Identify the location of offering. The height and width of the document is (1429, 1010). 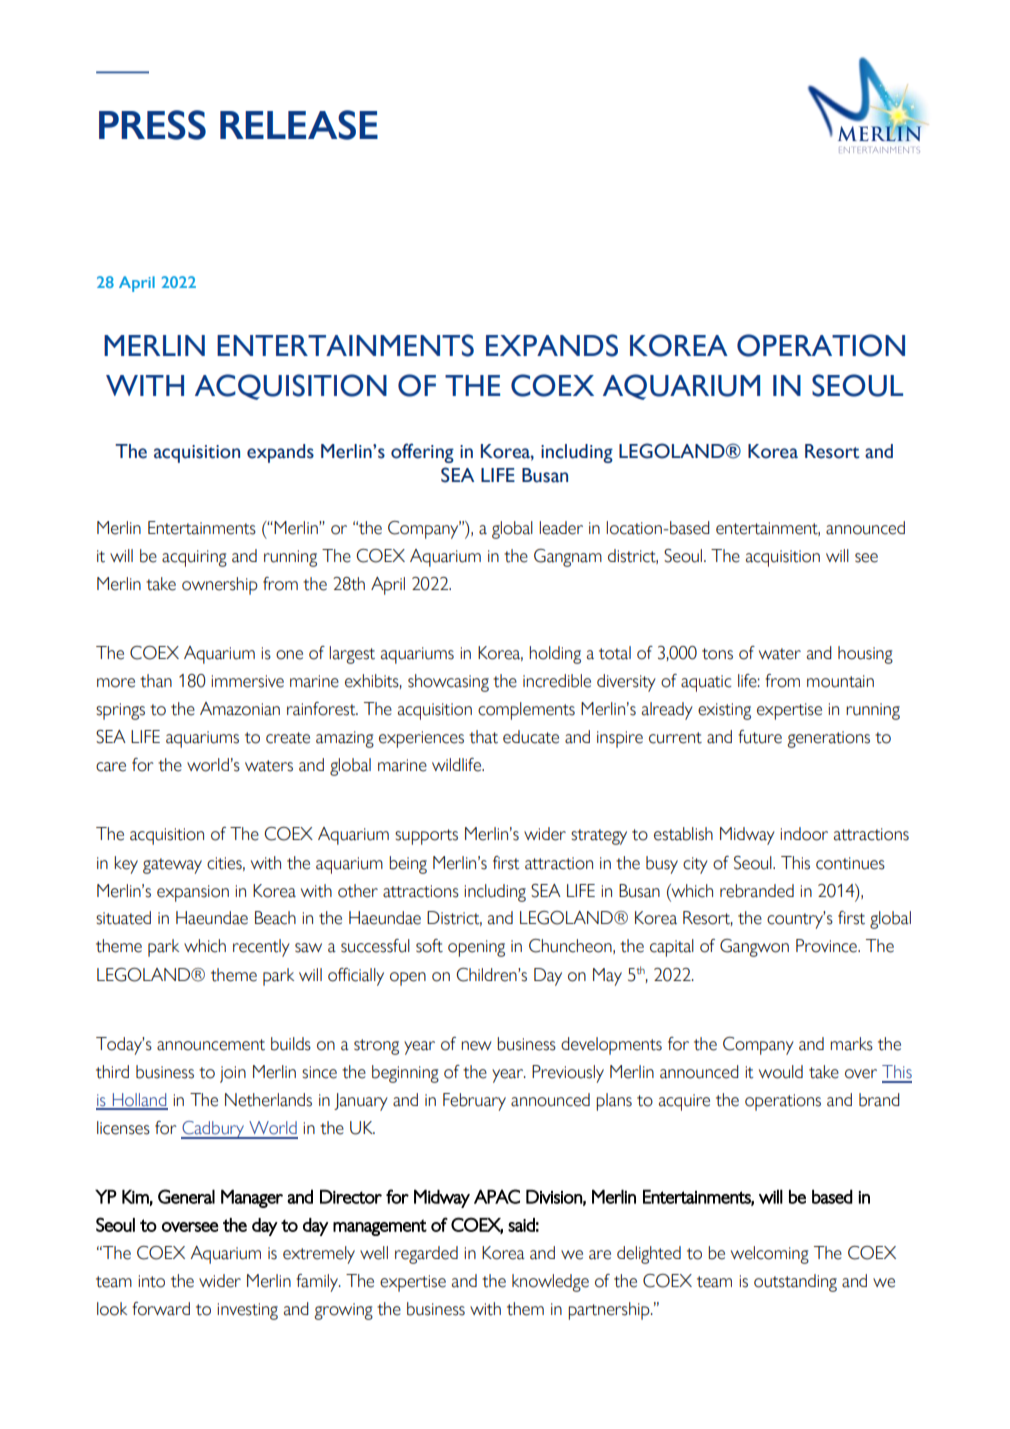
(422, 453).
